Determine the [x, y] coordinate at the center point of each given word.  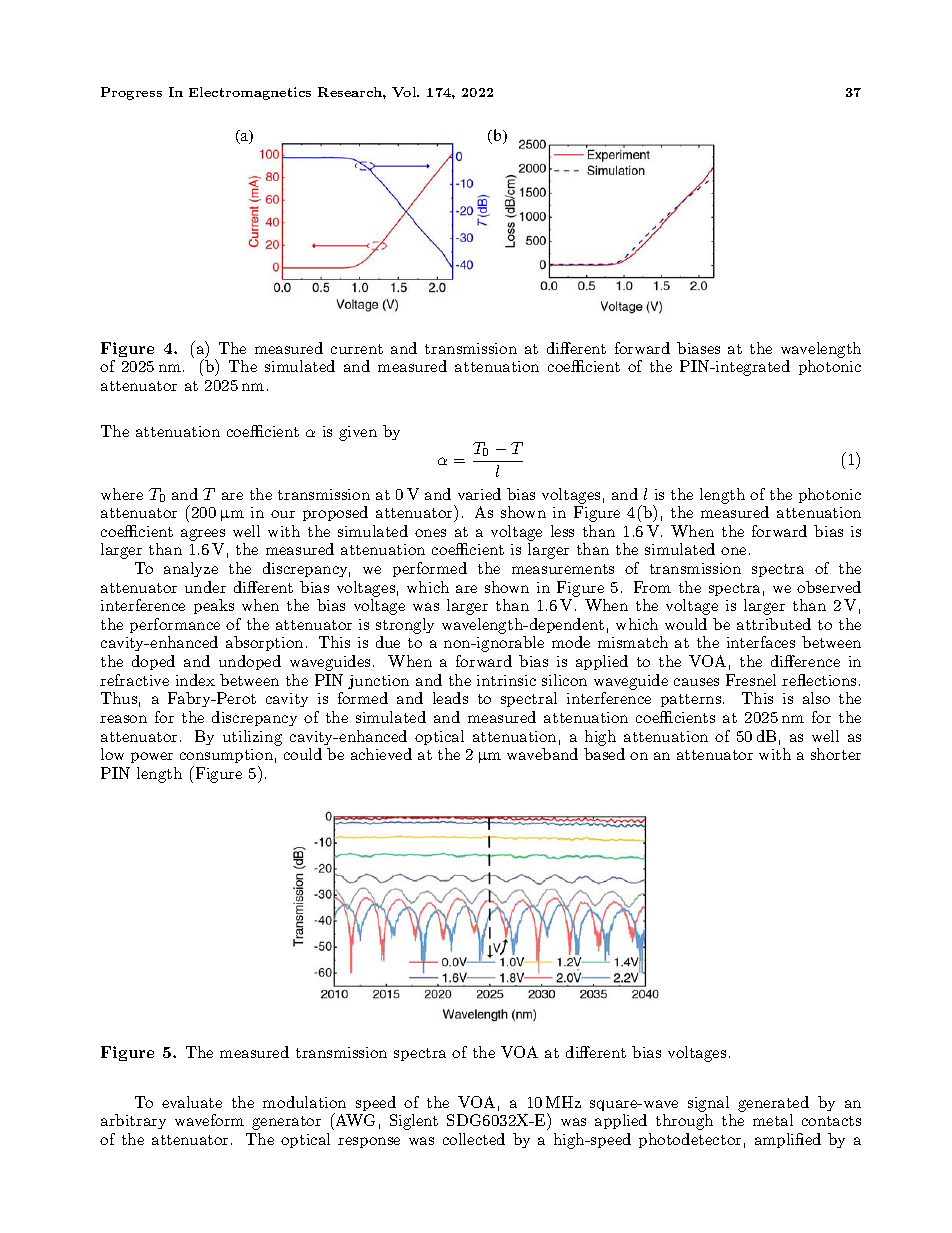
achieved [381, 754]
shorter [836, 754]
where [122, 494]
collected [474, 1139]
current [357, 349]
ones [430, 533]
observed [829, 587]
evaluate [192, 1102]
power [152, 757]
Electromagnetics [250, 93]
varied [479, 494]
